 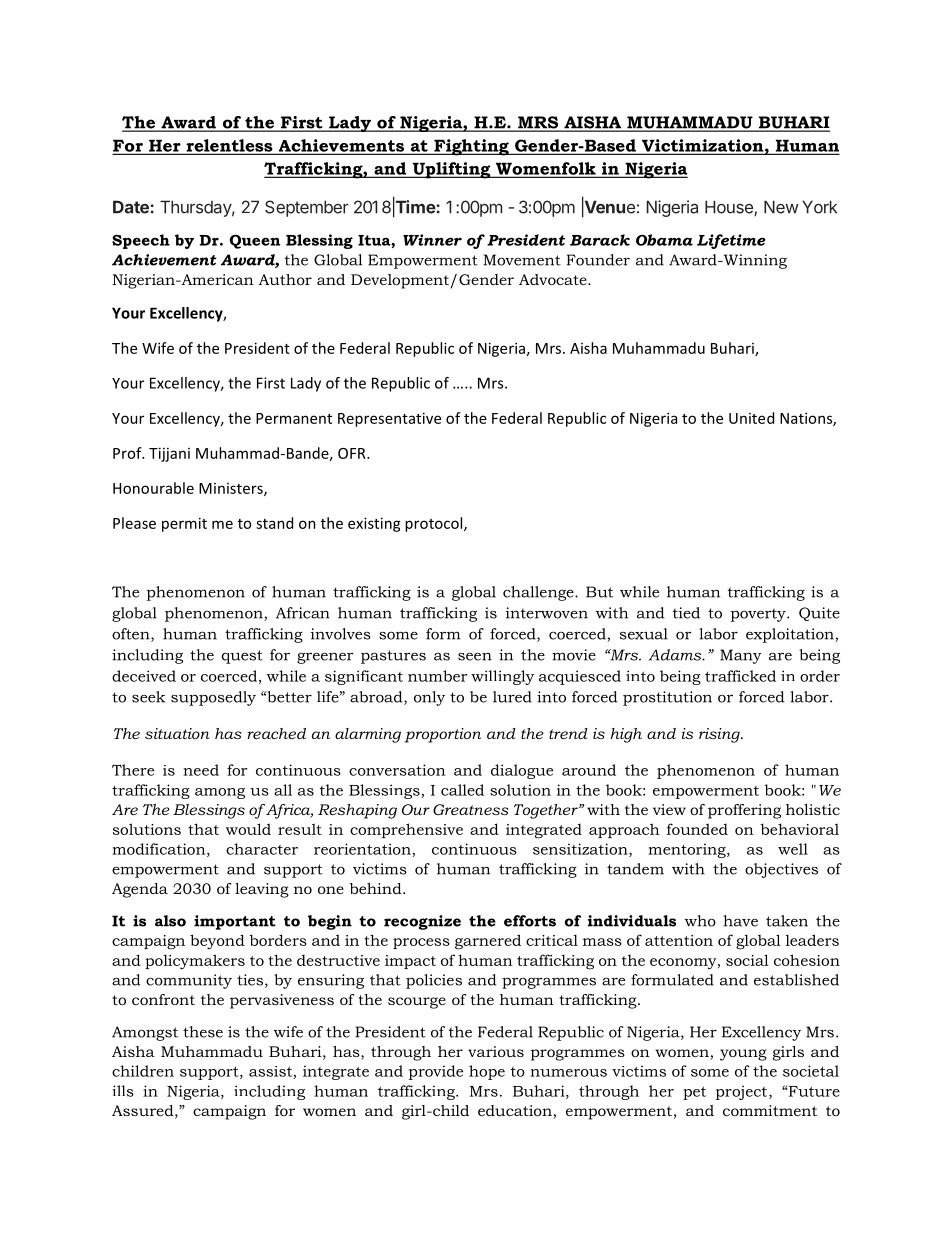 What do you see at coordinates (232, 489) in the screenshot?
I see `Ministers` at bounding box center [232, 489].
